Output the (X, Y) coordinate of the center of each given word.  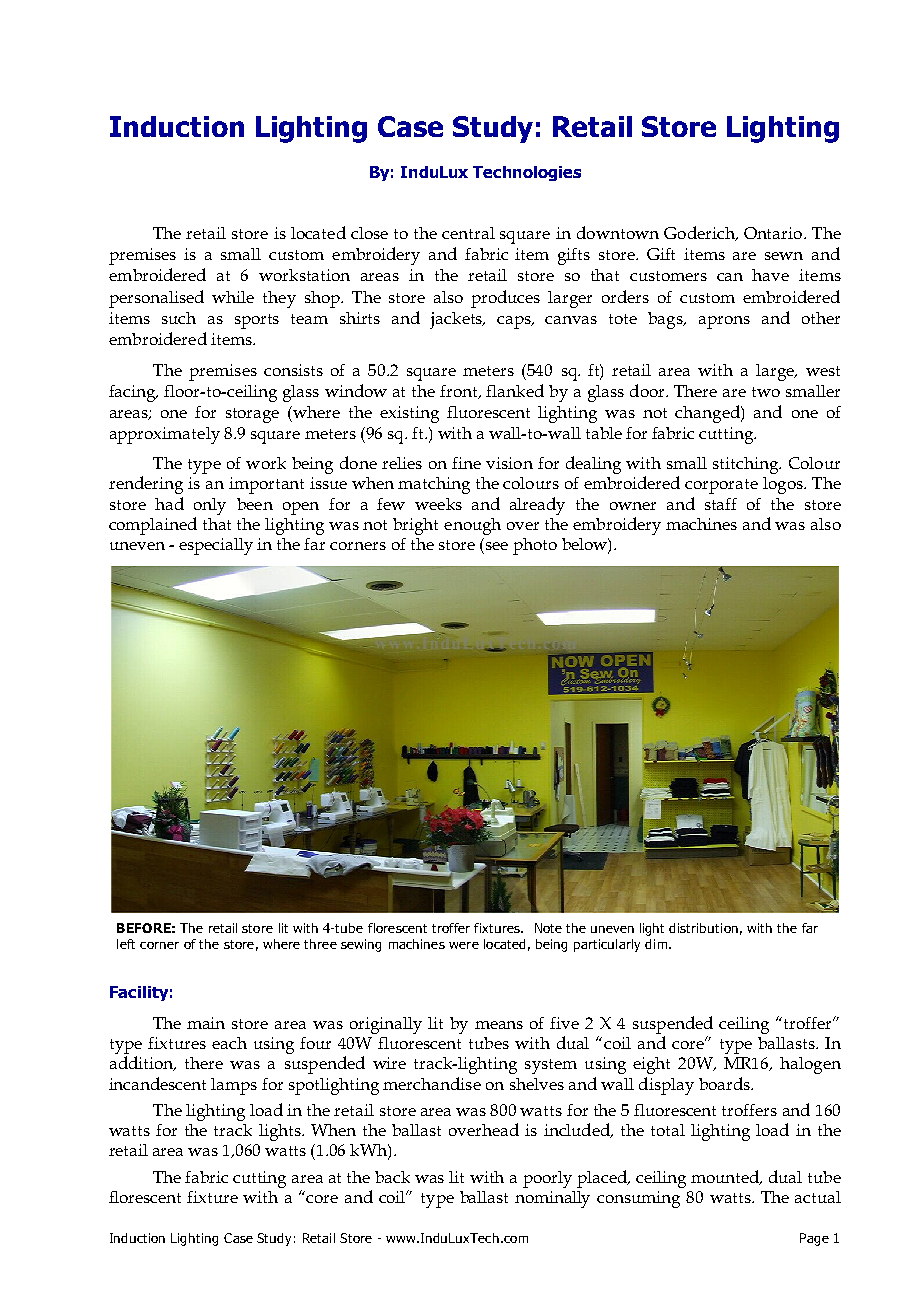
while (233, 297)
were (464, 945)
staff (721, 504)
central (468, 233)
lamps (234, 1086)
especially (216, 546)
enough (472, 526)
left (126, 944)
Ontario (773, 233)
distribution (703, 928)
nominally (552, 1199)
